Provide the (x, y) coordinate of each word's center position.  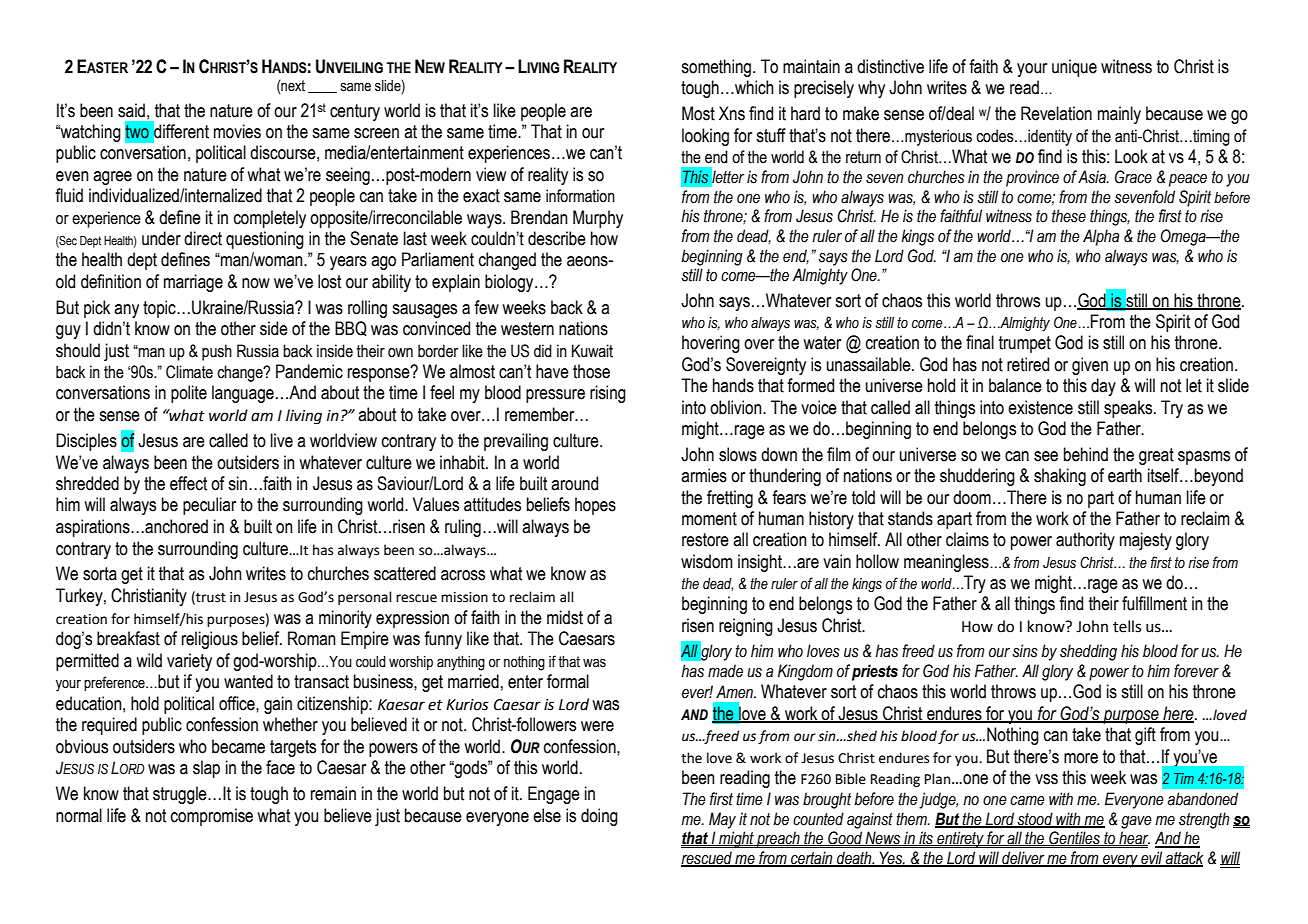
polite (189, 394)
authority (1085, 541)
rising (608, 394)
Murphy (598, 219)
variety (189, 662)
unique (1074, 68)
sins (1025, 651)
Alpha (1101, 237)
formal (568, 681)
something (716, 68)
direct (203, 238)
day (1103, 387)
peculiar (209, 506)
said (131, 110)
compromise (212, 817)
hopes (595, 506)
